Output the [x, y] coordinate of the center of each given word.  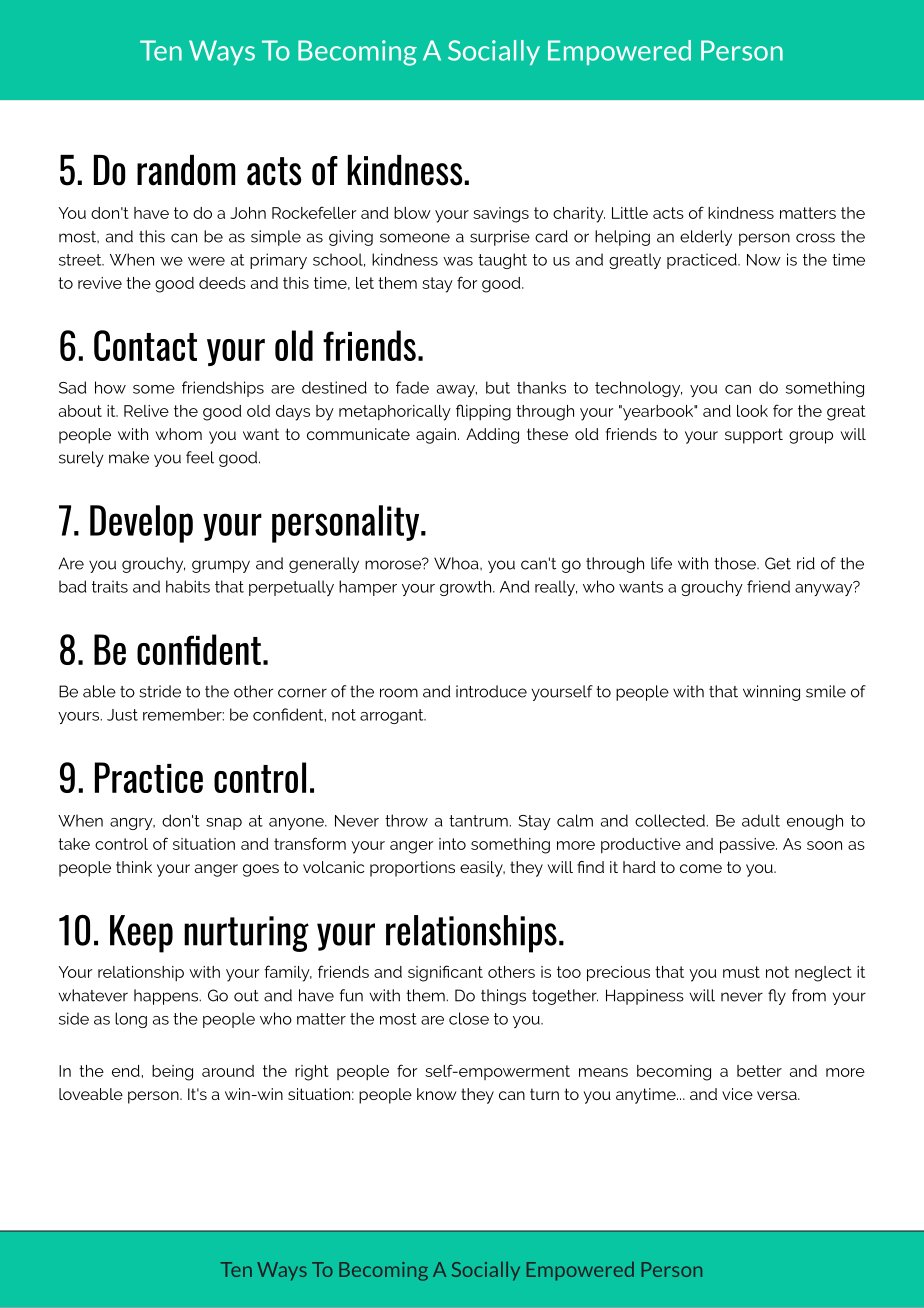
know [436, 1094]
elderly [706, 238]
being [172, 1073]
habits [188, 586]
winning [771, 693]
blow [412, 213]
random [186, 170]
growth [465, 588]
